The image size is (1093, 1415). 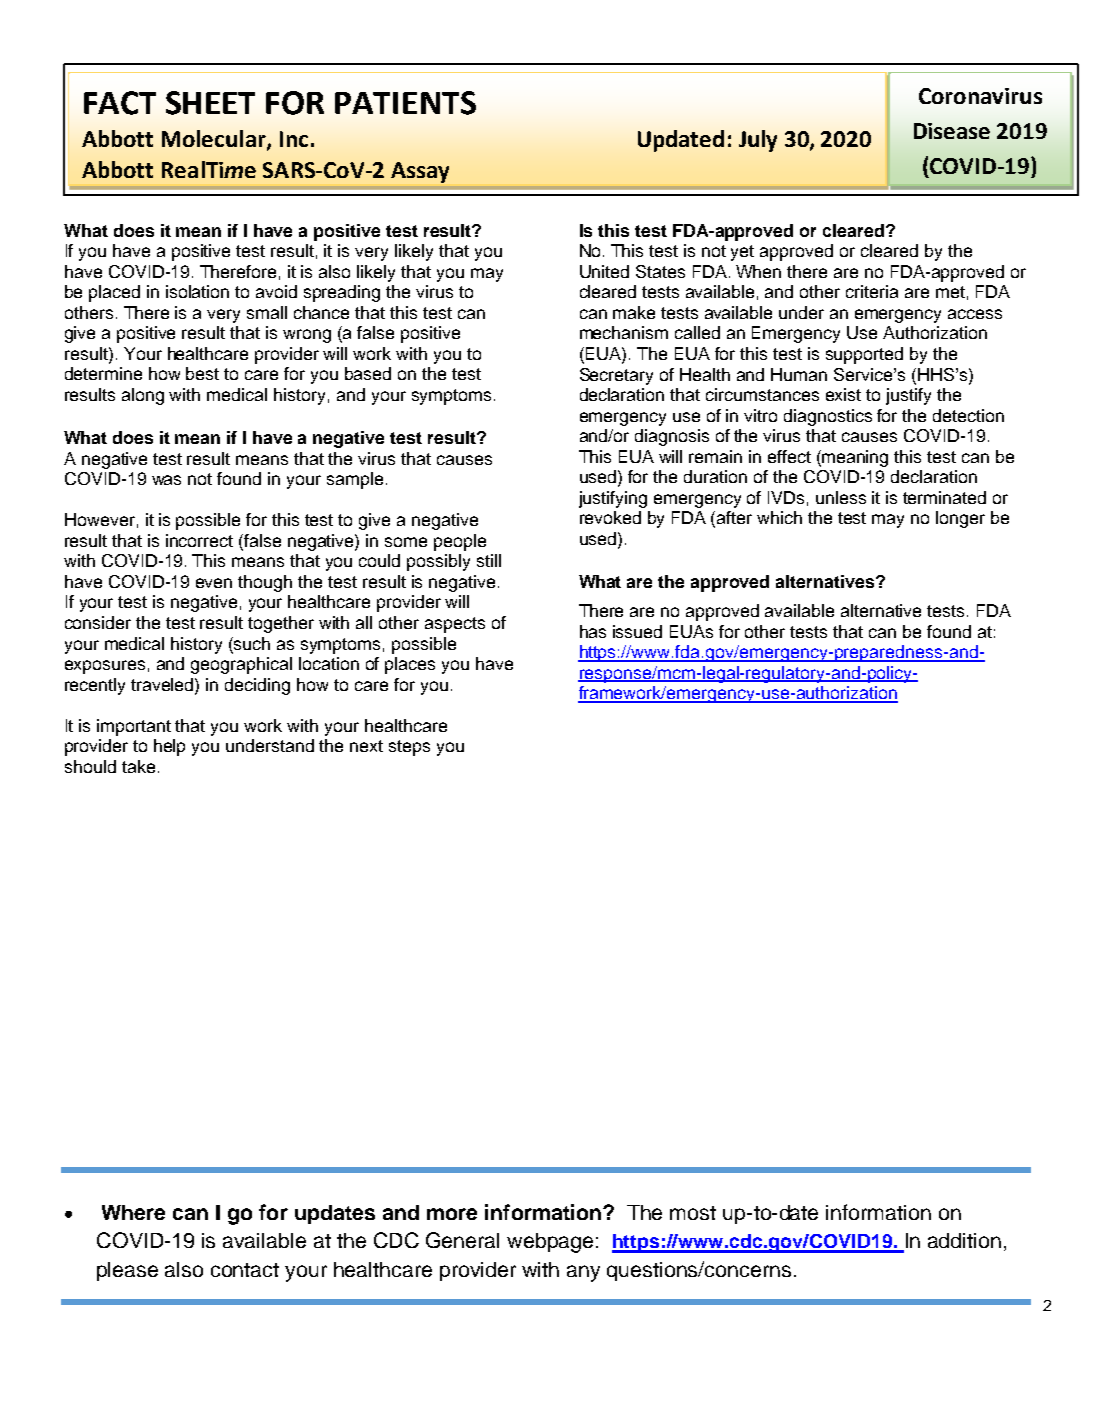 What do you see at coordinates (245, 1270) in the document?
I see `contact` at bounding box center [245, 1270].
